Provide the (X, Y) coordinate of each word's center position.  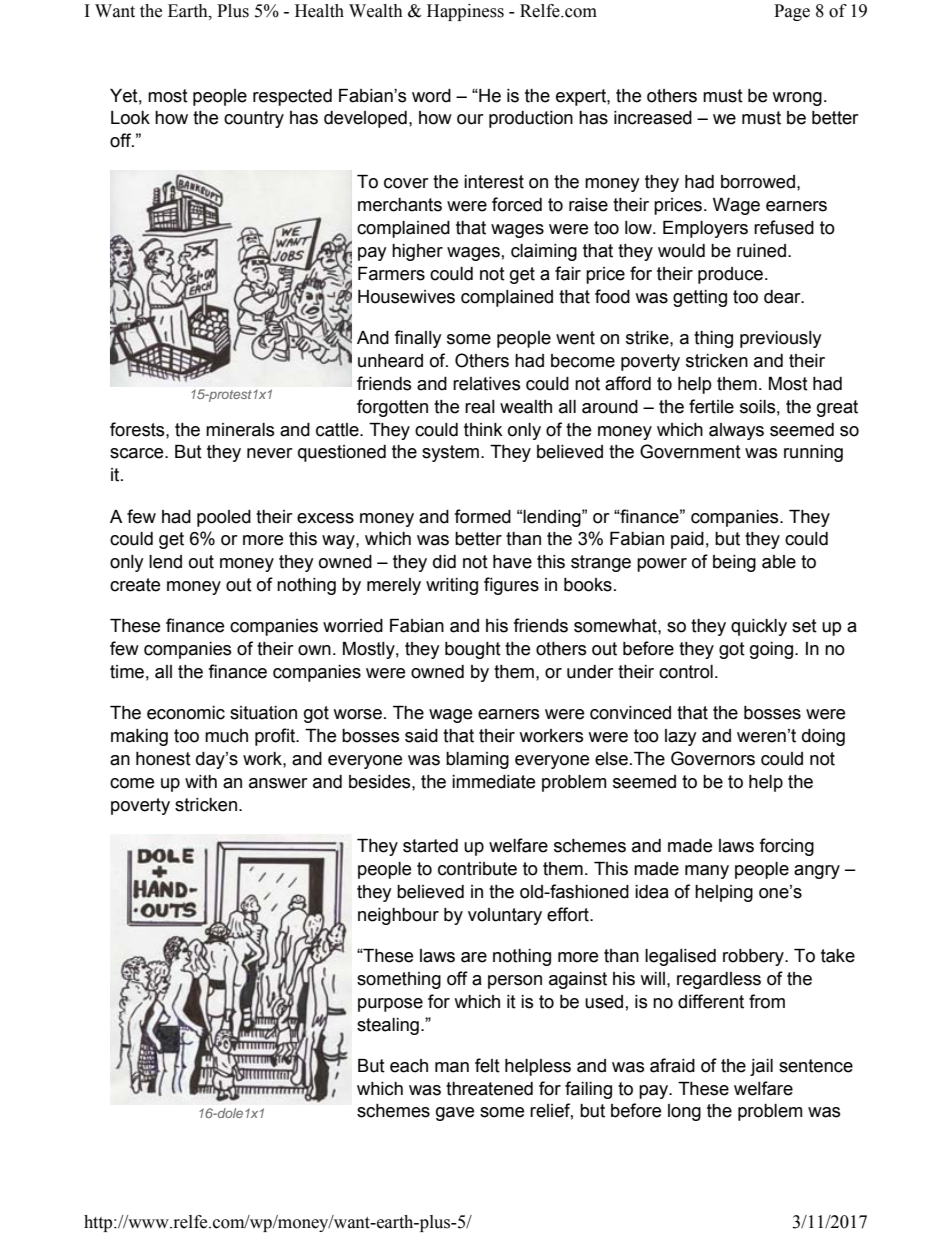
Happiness (465, 12)
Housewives (406, 297)
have (512, 562)
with (201, 782)
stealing (388, 1026)
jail (761, 1067)
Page (792, 12)
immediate (493, 782)
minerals (240, 430)
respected (292, 97)
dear (783, 297)
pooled (224, 518)
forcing (787, 847)
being (734, 563)
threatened (489, 1089)
